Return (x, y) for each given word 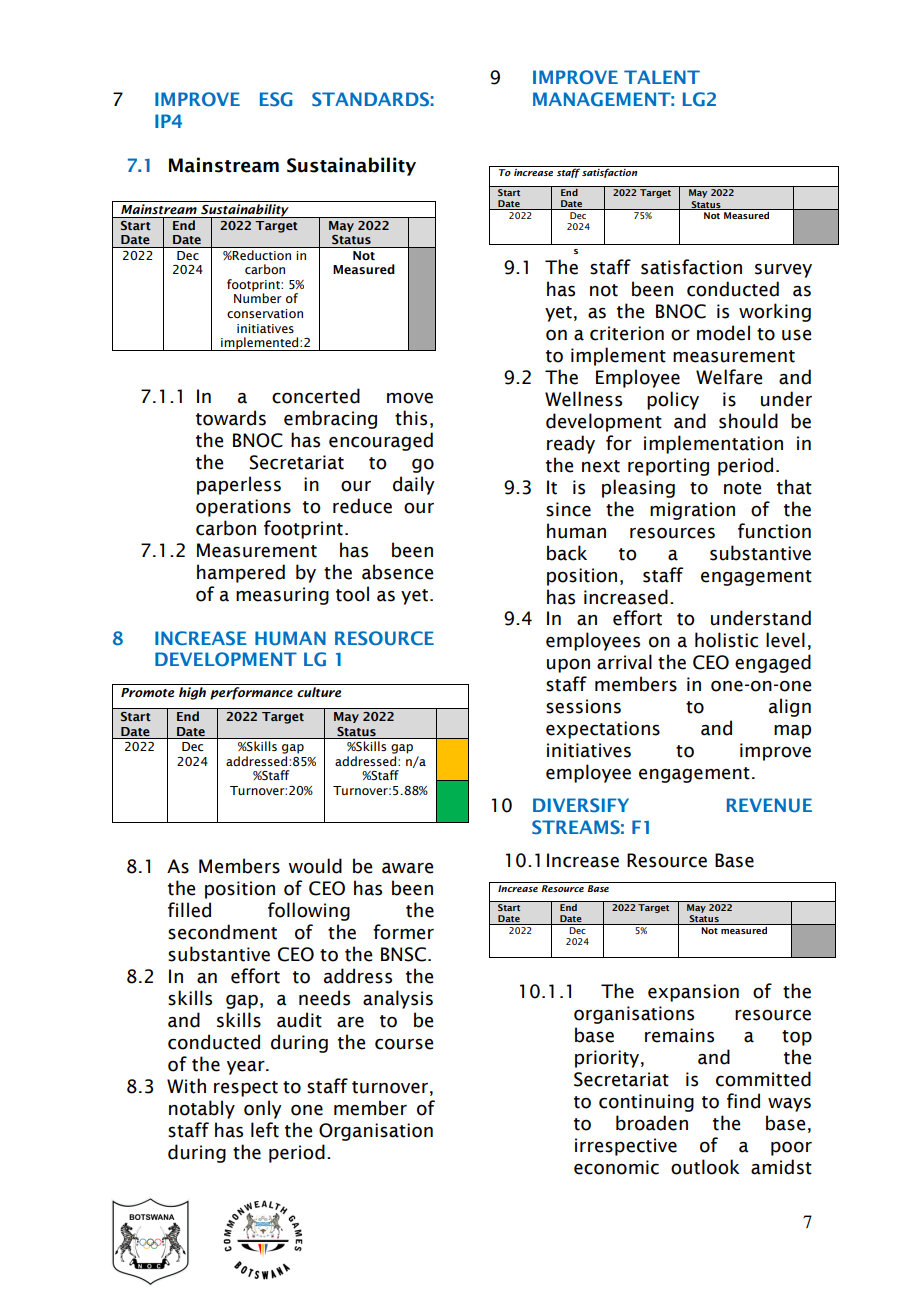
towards (231, 418)
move (410, 398)
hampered (241, 573)
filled (189, 910)
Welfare (729, 377)
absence (397, 572)
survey (783, 270)
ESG (276, 99)
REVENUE (769, 805)
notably (202, 1109)
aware (407, 868)
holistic (726, 640)
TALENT (662, 77)
